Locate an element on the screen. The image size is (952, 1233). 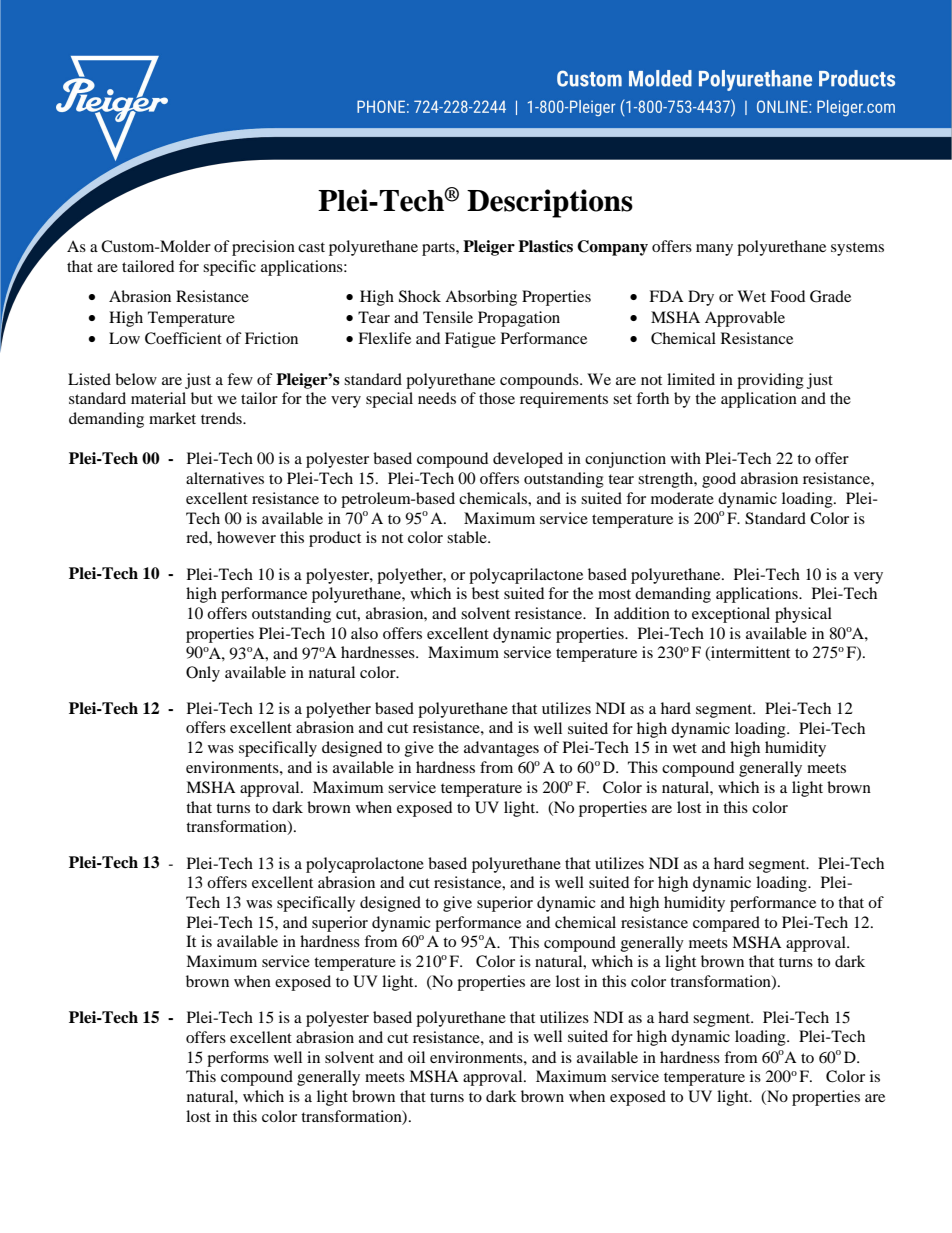
those is located at coordinates (497, 398).
